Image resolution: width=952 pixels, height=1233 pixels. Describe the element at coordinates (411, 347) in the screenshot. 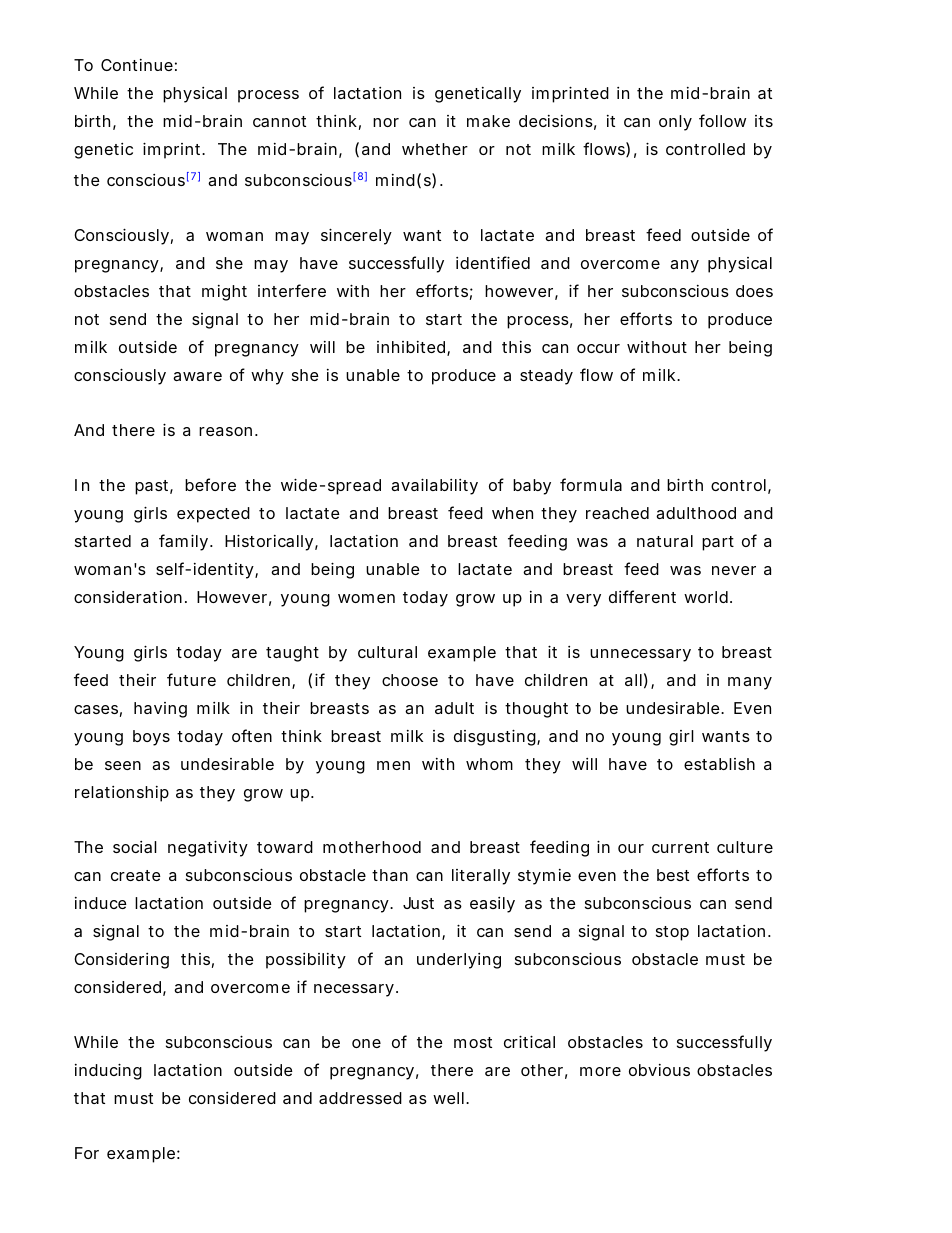

I see `inhibited` at that location.
